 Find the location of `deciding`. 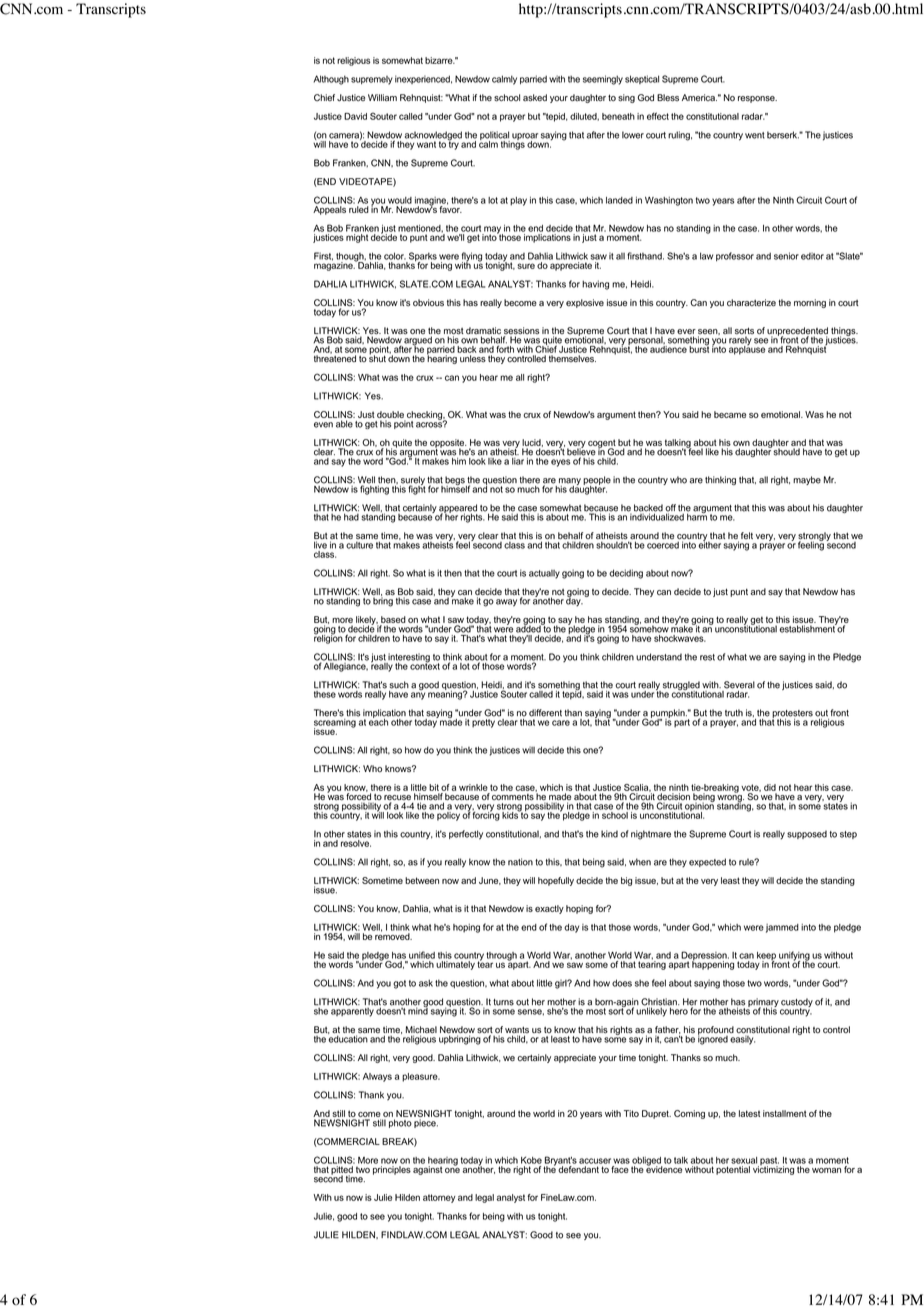

deciding is located at coordinates (626, 574).
